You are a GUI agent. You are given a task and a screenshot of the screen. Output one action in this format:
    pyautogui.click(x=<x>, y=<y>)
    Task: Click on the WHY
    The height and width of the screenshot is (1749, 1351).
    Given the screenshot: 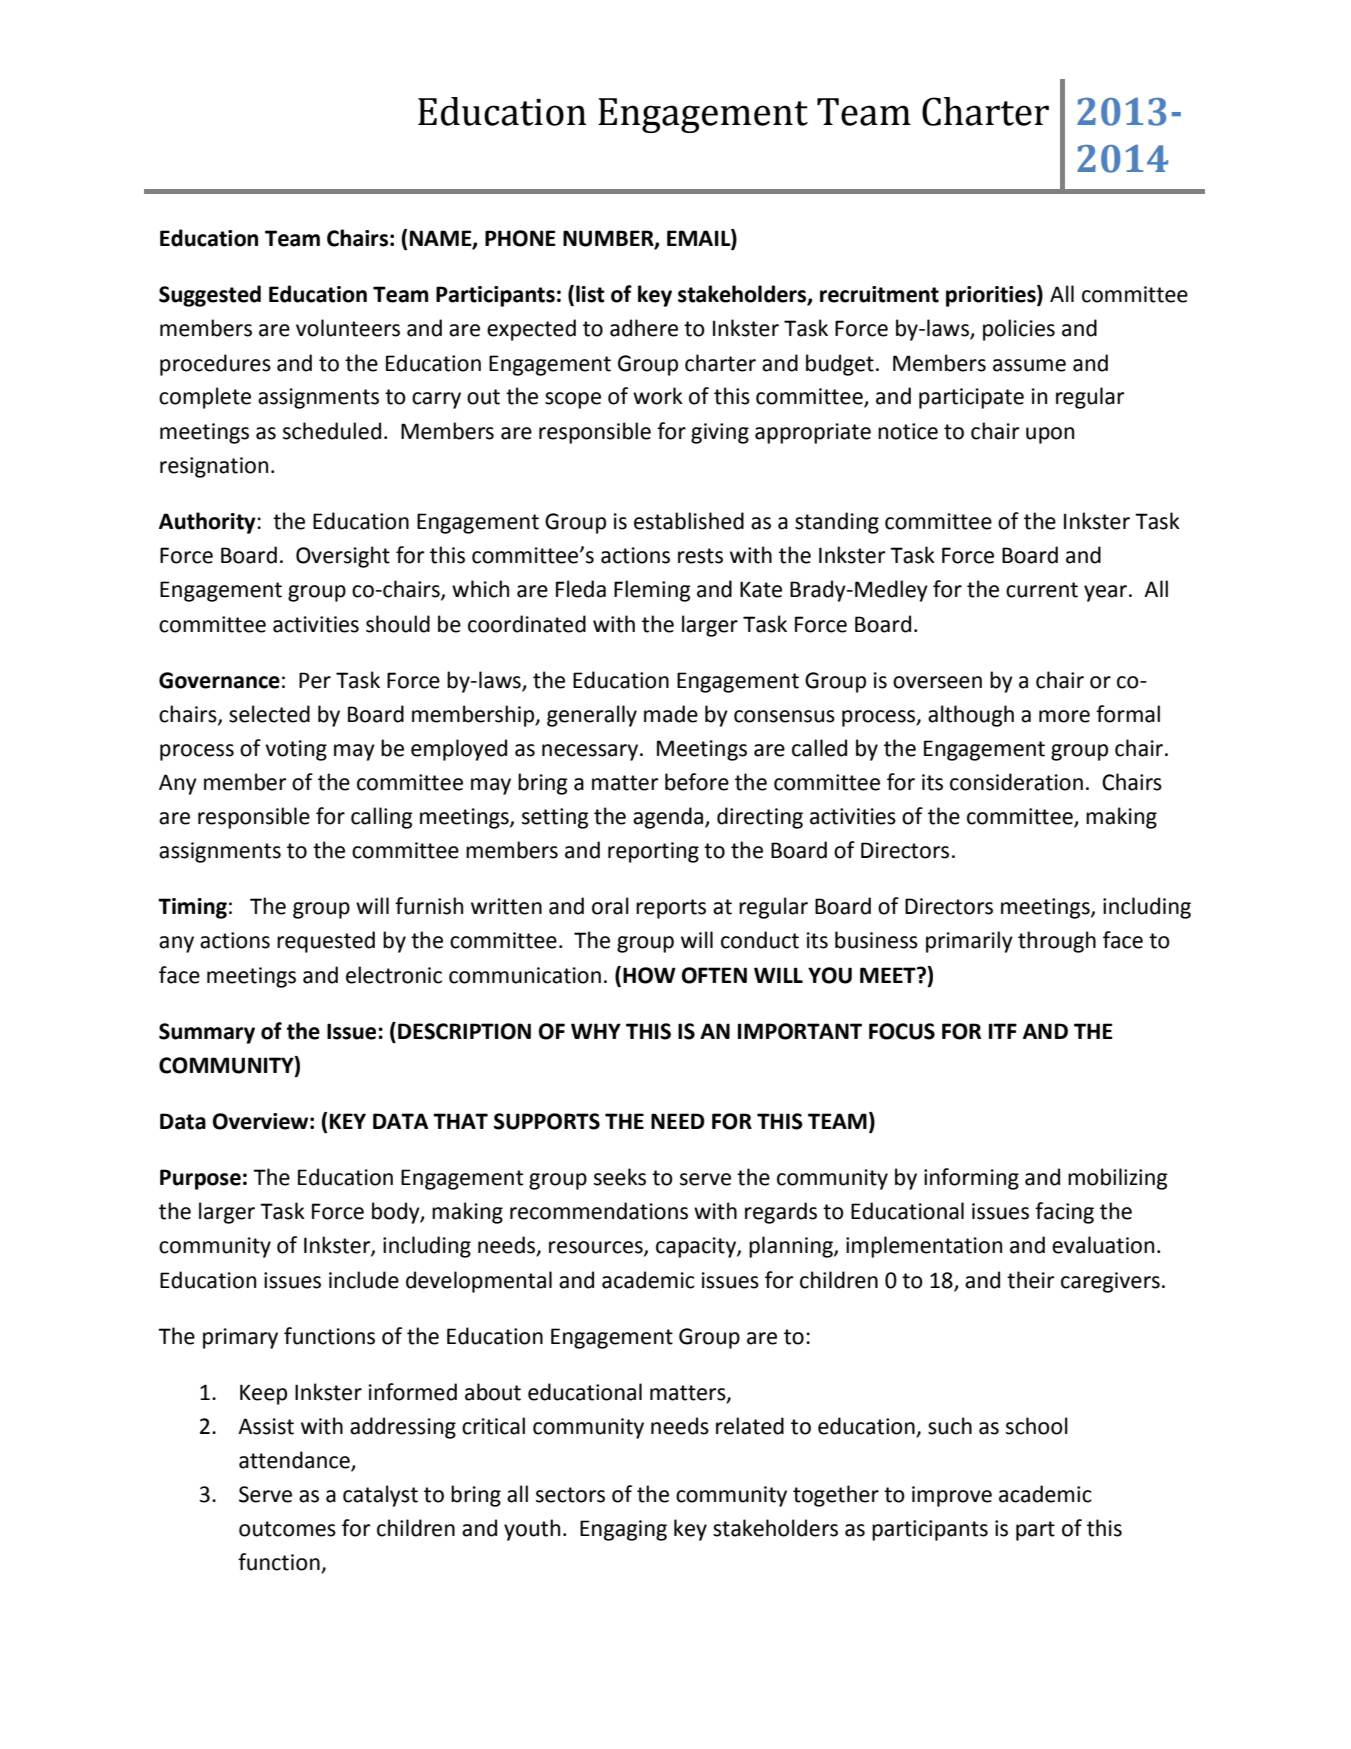 What is the action you would take?
    pyautogui.click(x=596, y=1031)
